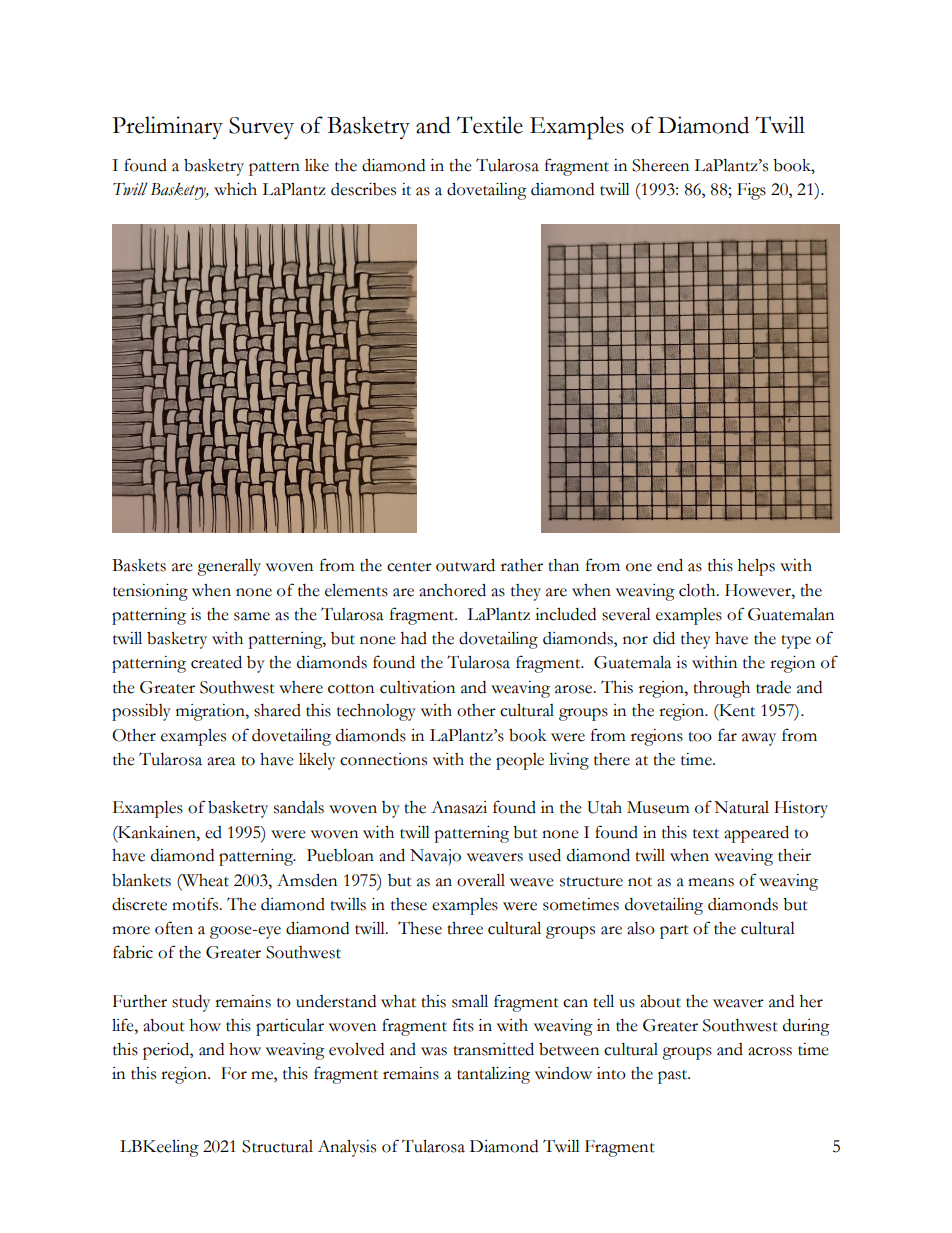  What do you see at coordinates (664, 638) in the screenshot?
I see `did` at bounding box center [664, 638].
